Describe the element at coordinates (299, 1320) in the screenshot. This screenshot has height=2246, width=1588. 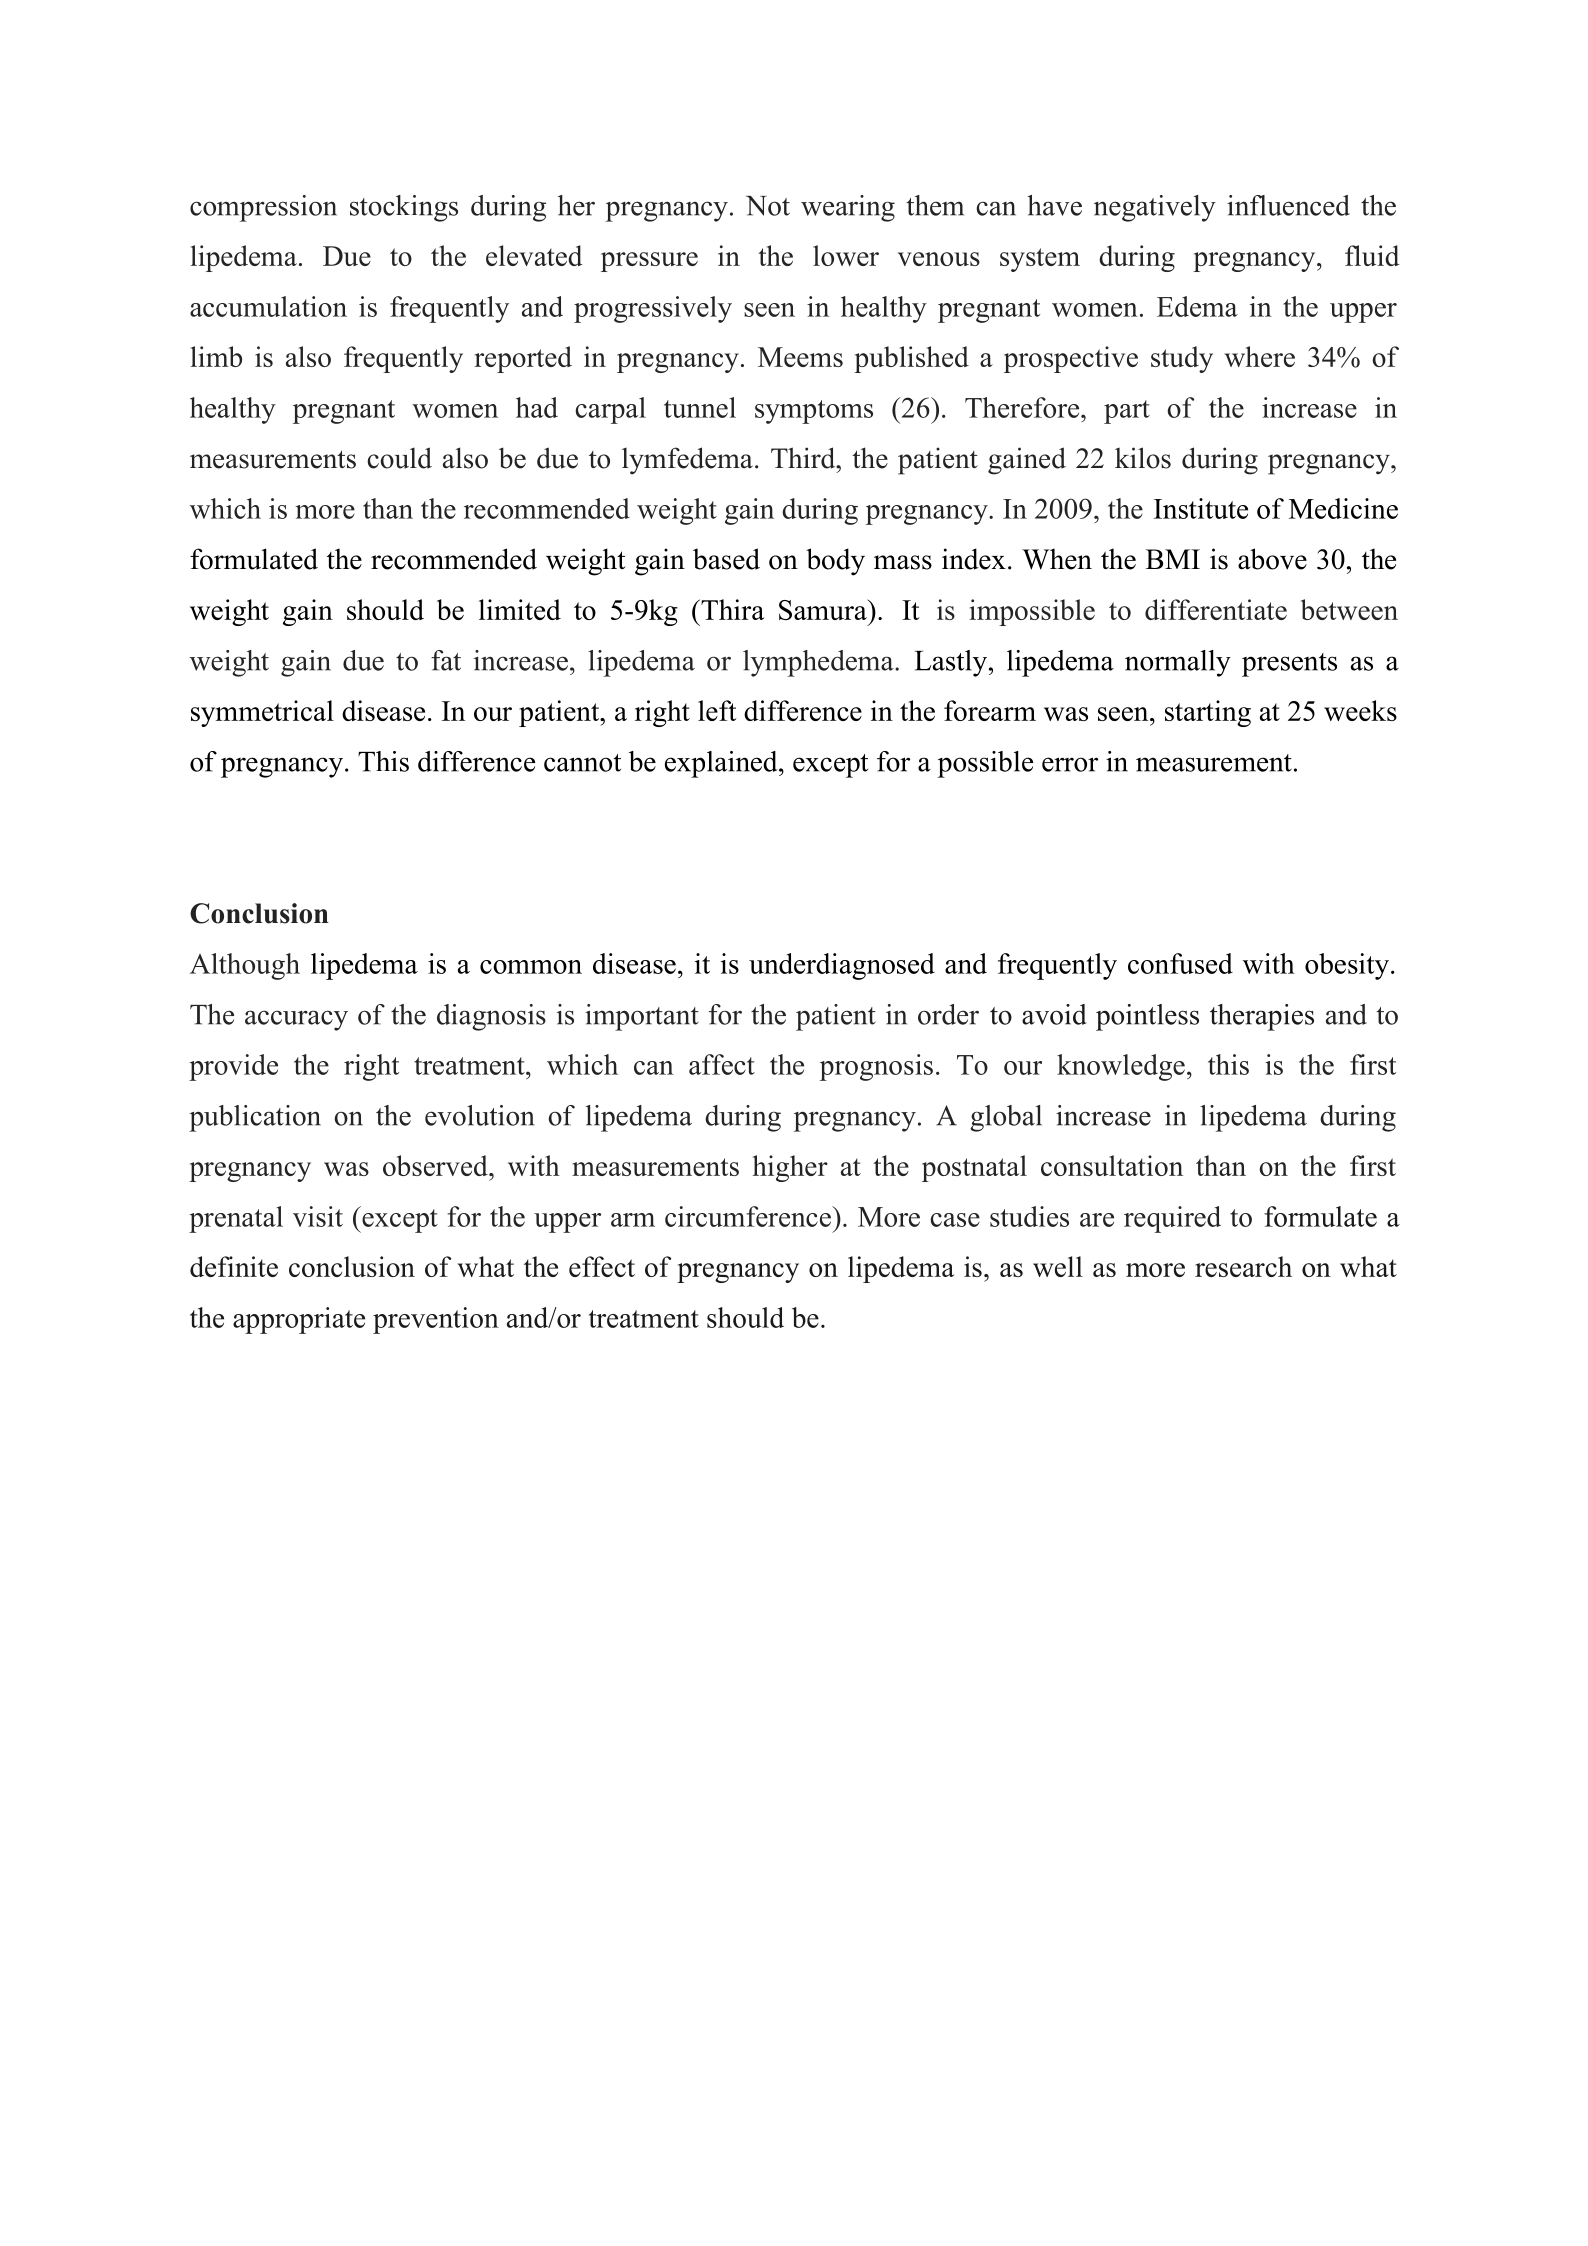
I see `appropriate` at that location.
